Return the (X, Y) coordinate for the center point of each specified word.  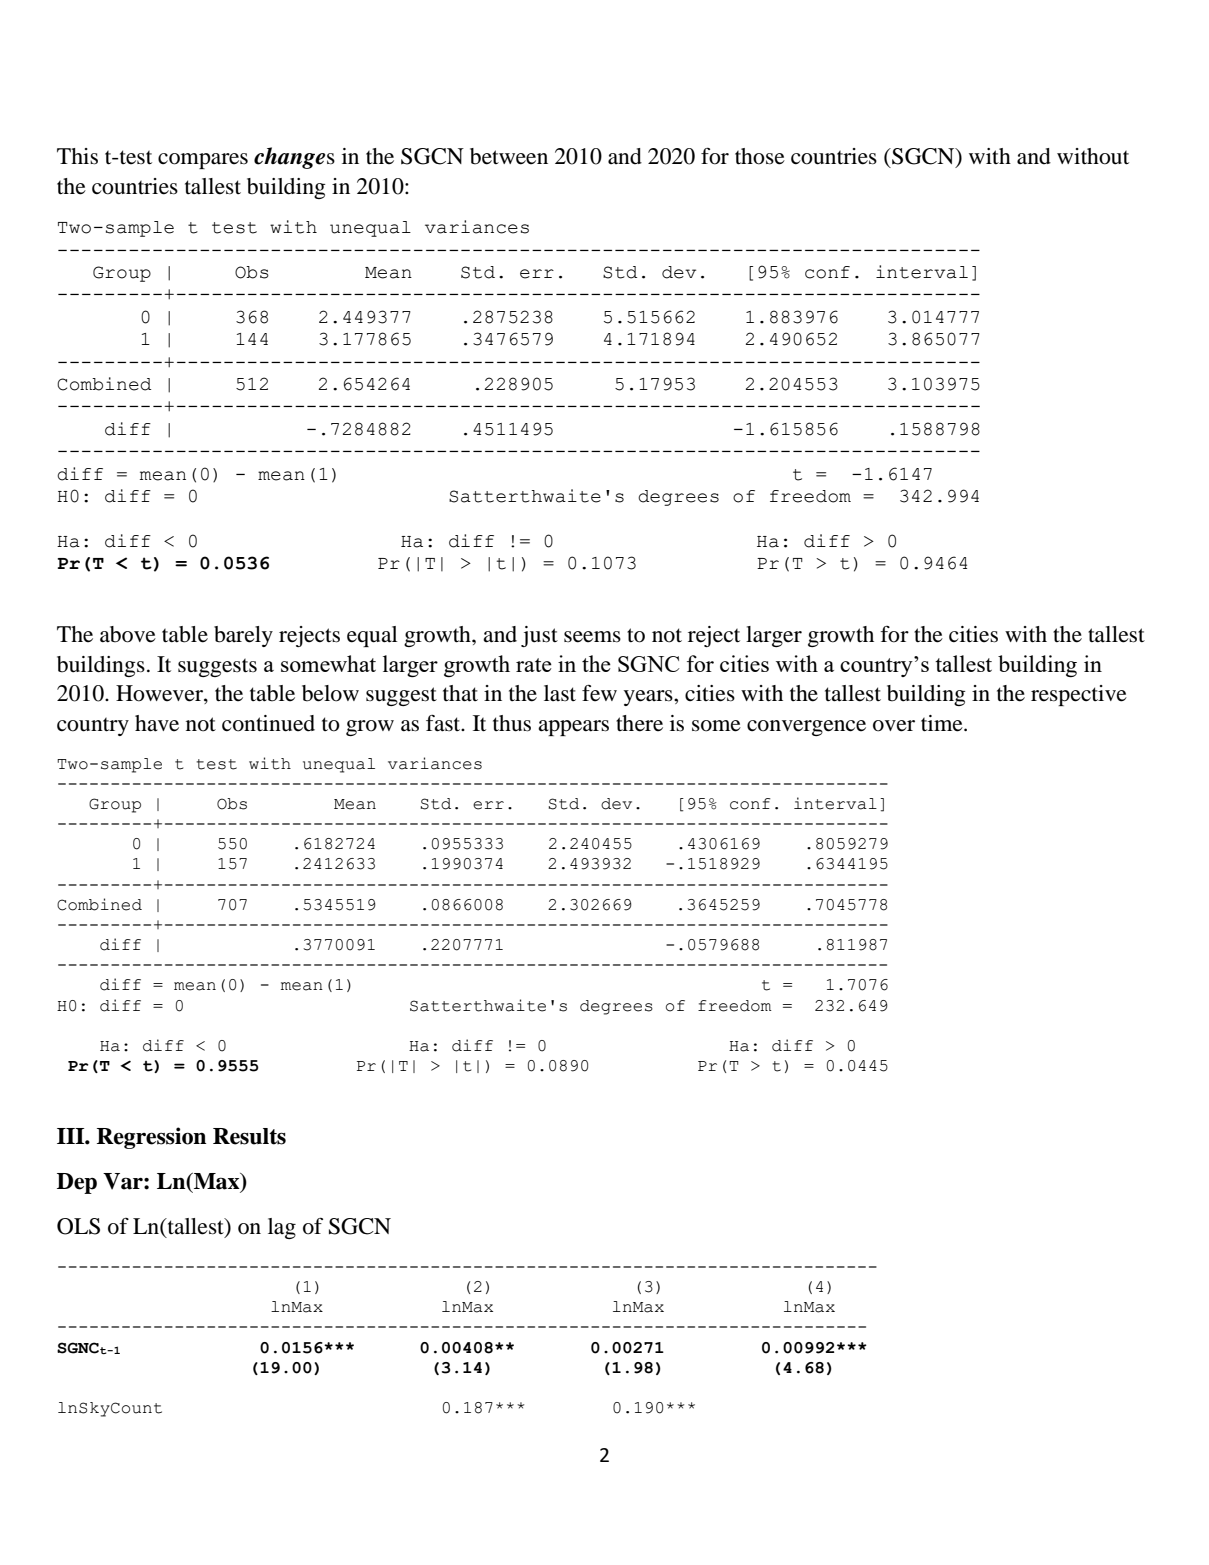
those (760, 156)
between (509, 156)
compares (203, 161)
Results (249, 1136)
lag (282, 1228)
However (160, 694)
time (943, 723)
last (560, 693)
